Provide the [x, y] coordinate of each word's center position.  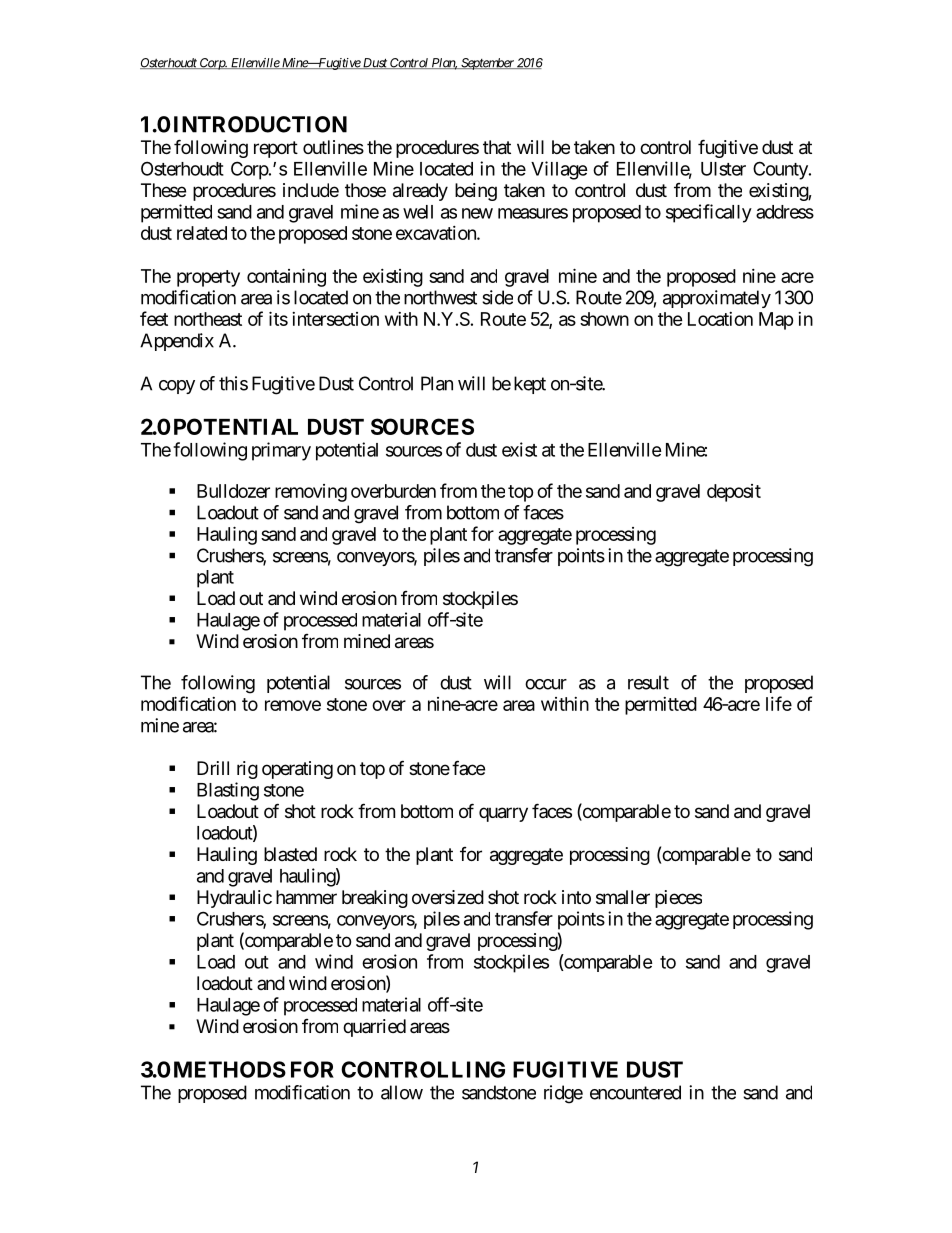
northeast [208, 319]
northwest [440, 297]
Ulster [723, 169]
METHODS [230, 1069]
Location [720, 319]
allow [402, 1092]
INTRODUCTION [260, 124]
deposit [734, 493]
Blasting [228, 791]
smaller [623, 897]
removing [311, 493]
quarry [503, 814]
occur [546, 684]
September [487, 64]
